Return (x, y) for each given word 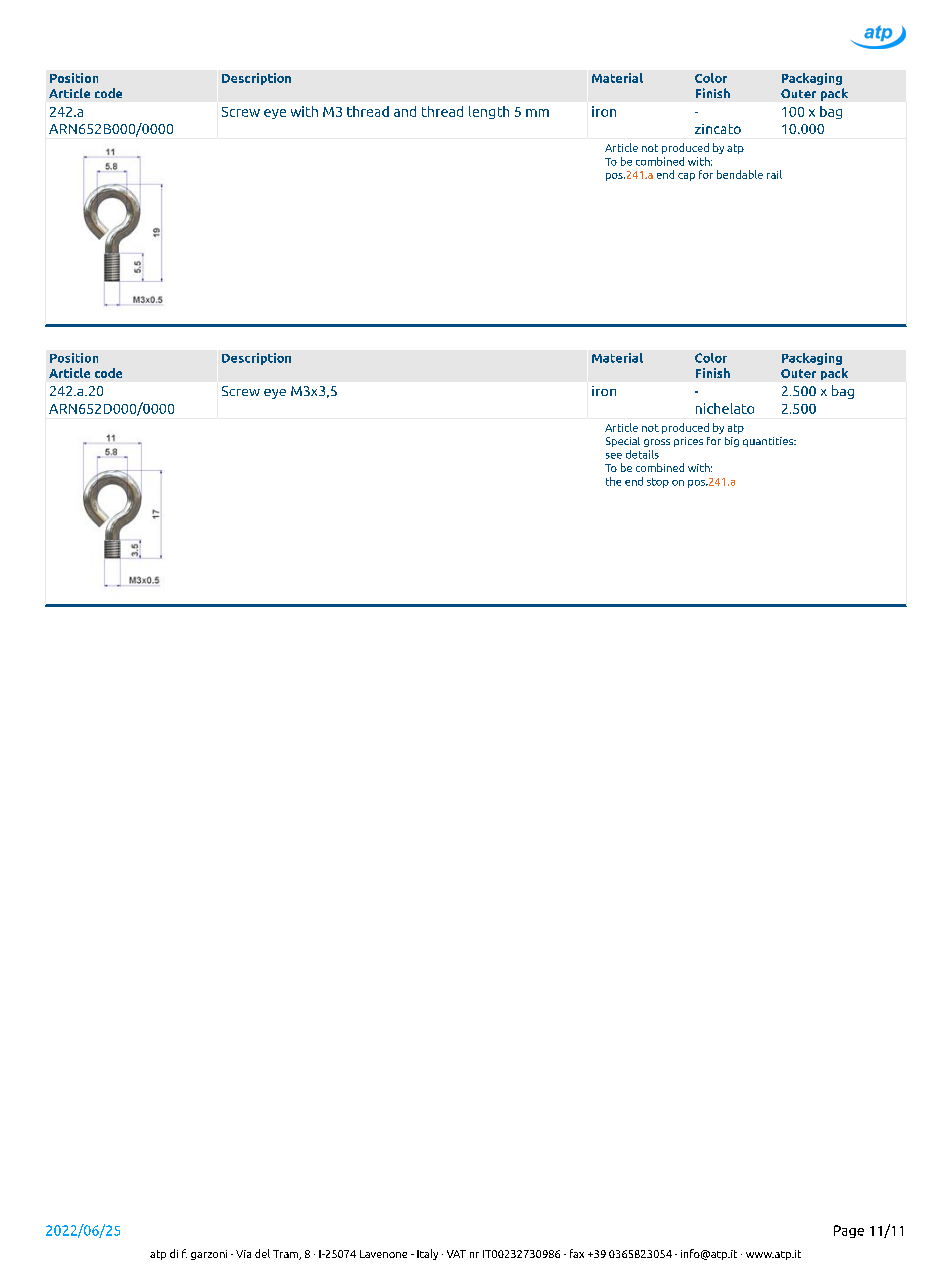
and (405, 111)
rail (774, 174)
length (489, 112)
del (262, 1253)
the (613, 481)
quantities (769, 442)
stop (658, 483)
